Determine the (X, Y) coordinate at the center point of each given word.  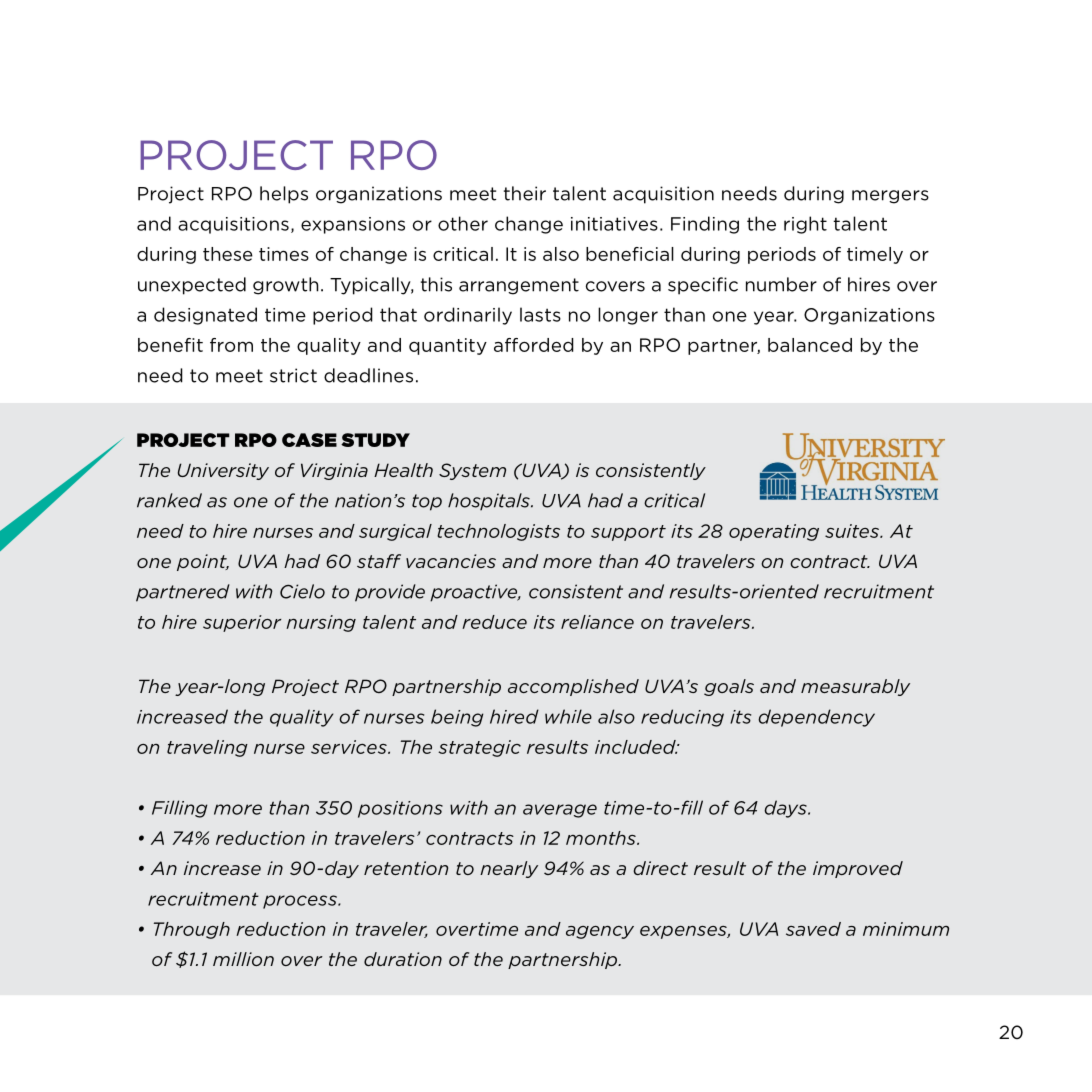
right (805, 225)
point (203, 562)
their (525, 193)
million (243, 959)
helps (284, 195)
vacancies (451, 561)
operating (774, 532)
